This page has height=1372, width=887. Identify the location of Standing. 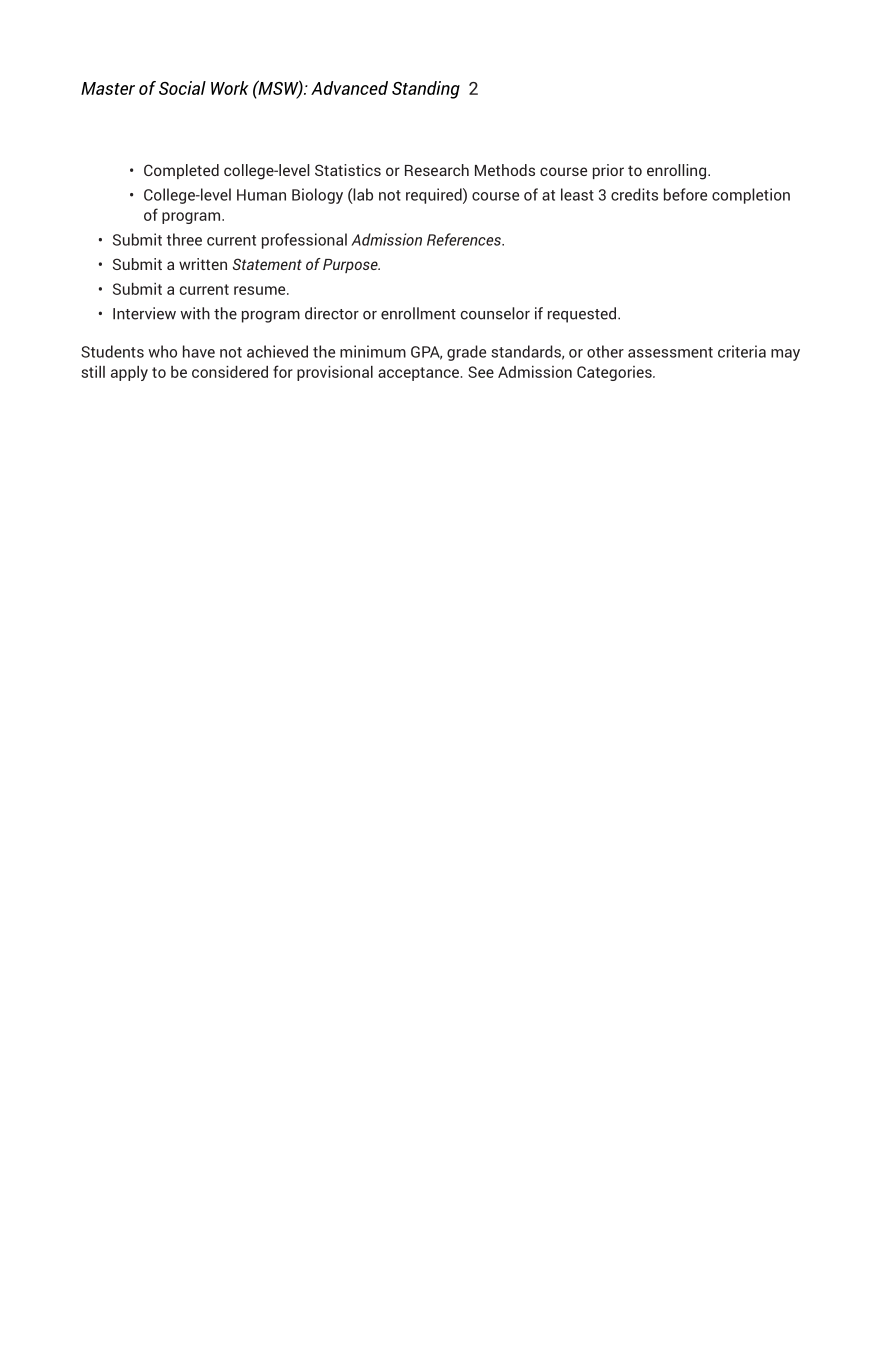
(426, 90).
